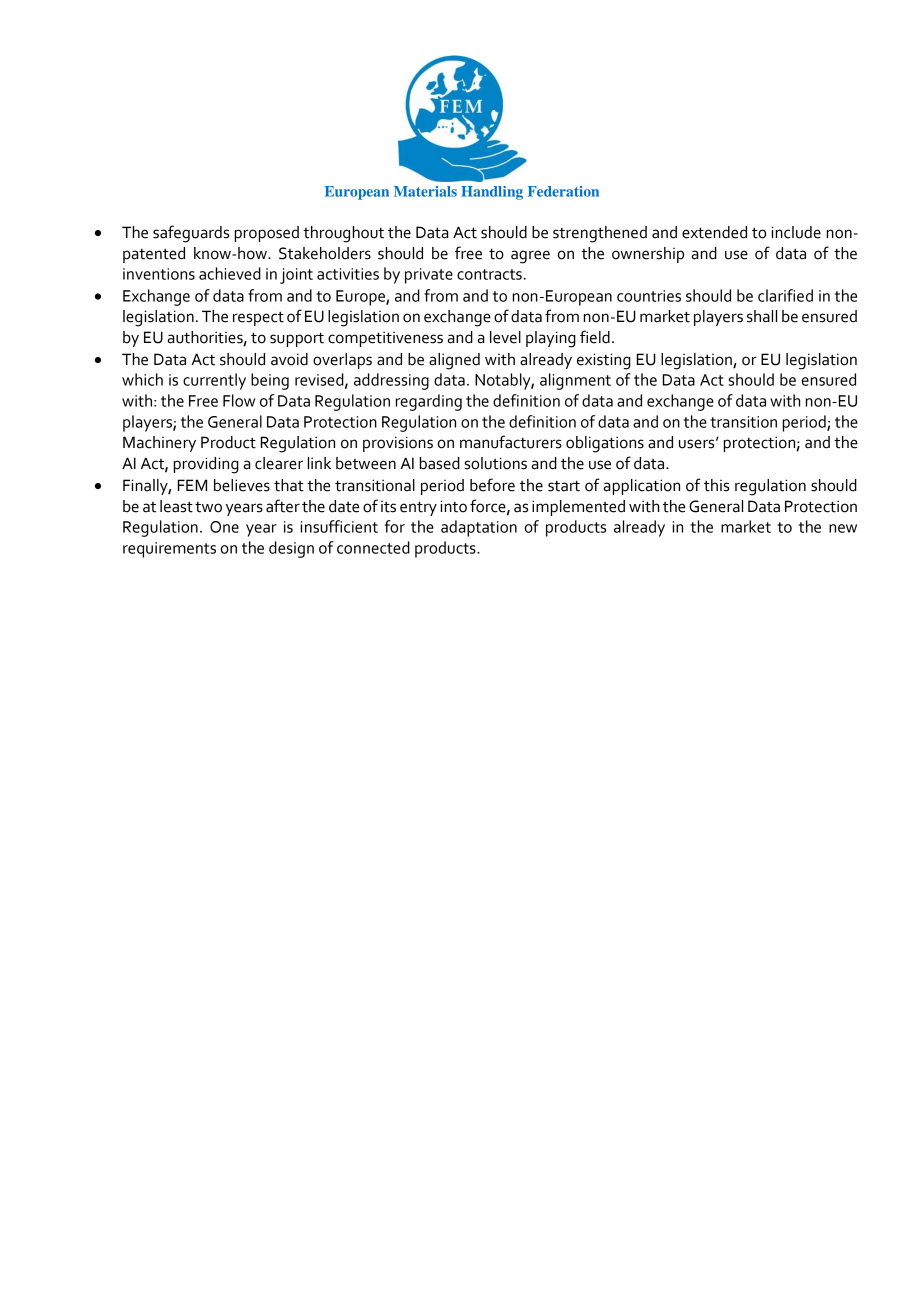 The width and height of the image is (924, 1308). What do you see at coordinates (492, 193) in the image?
I see `Handling` at bounding box center [492, 193].
